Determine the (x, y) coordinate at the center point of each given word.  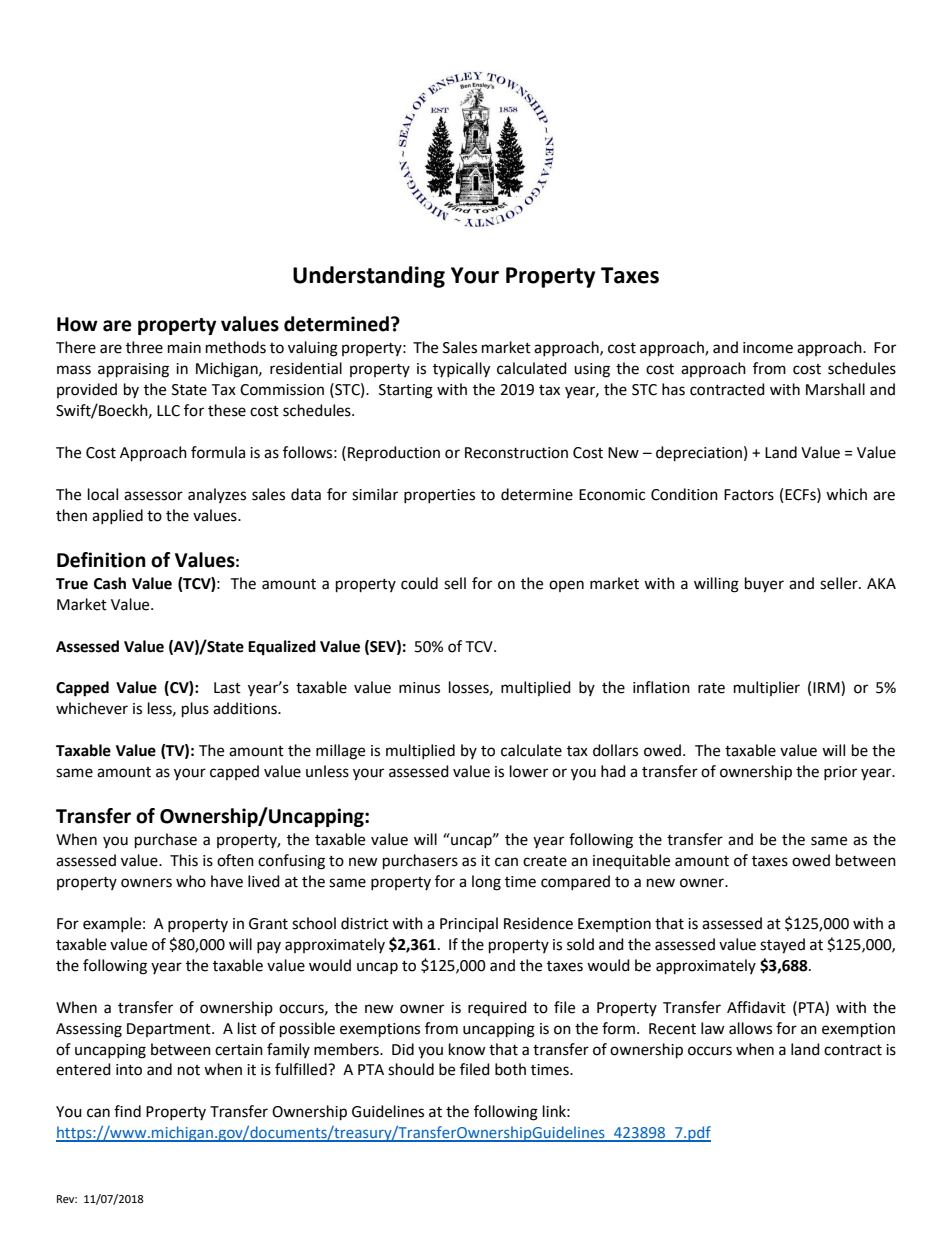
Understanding (369, 277)
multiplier (767, 688)
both (510, 1069)
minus (419, 688)
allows (750, 1028)
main (184, 348)
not (189, 1070)
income (768, 348)
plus (195, 710)
